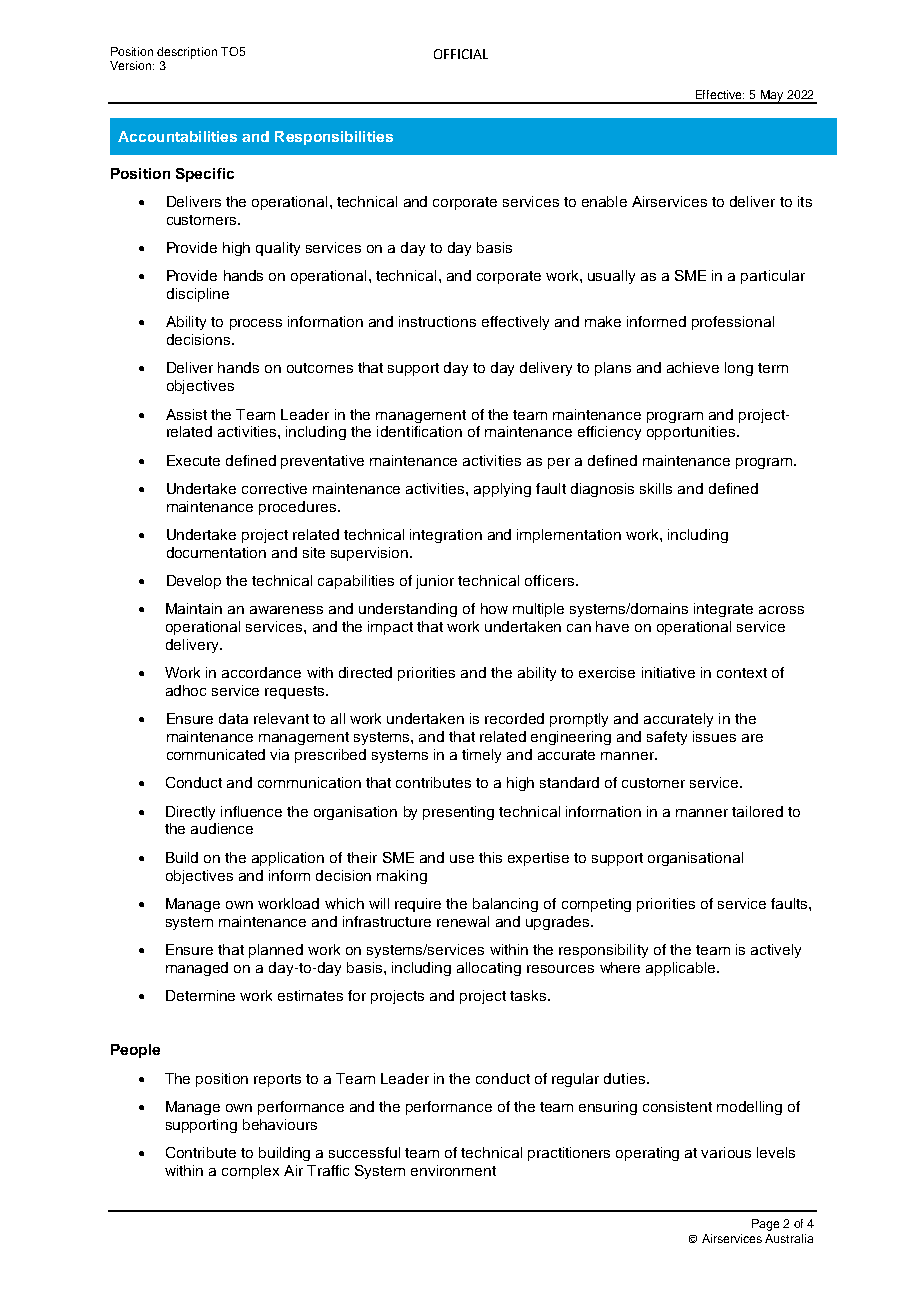  I want to click on description, so click(187, 53).
